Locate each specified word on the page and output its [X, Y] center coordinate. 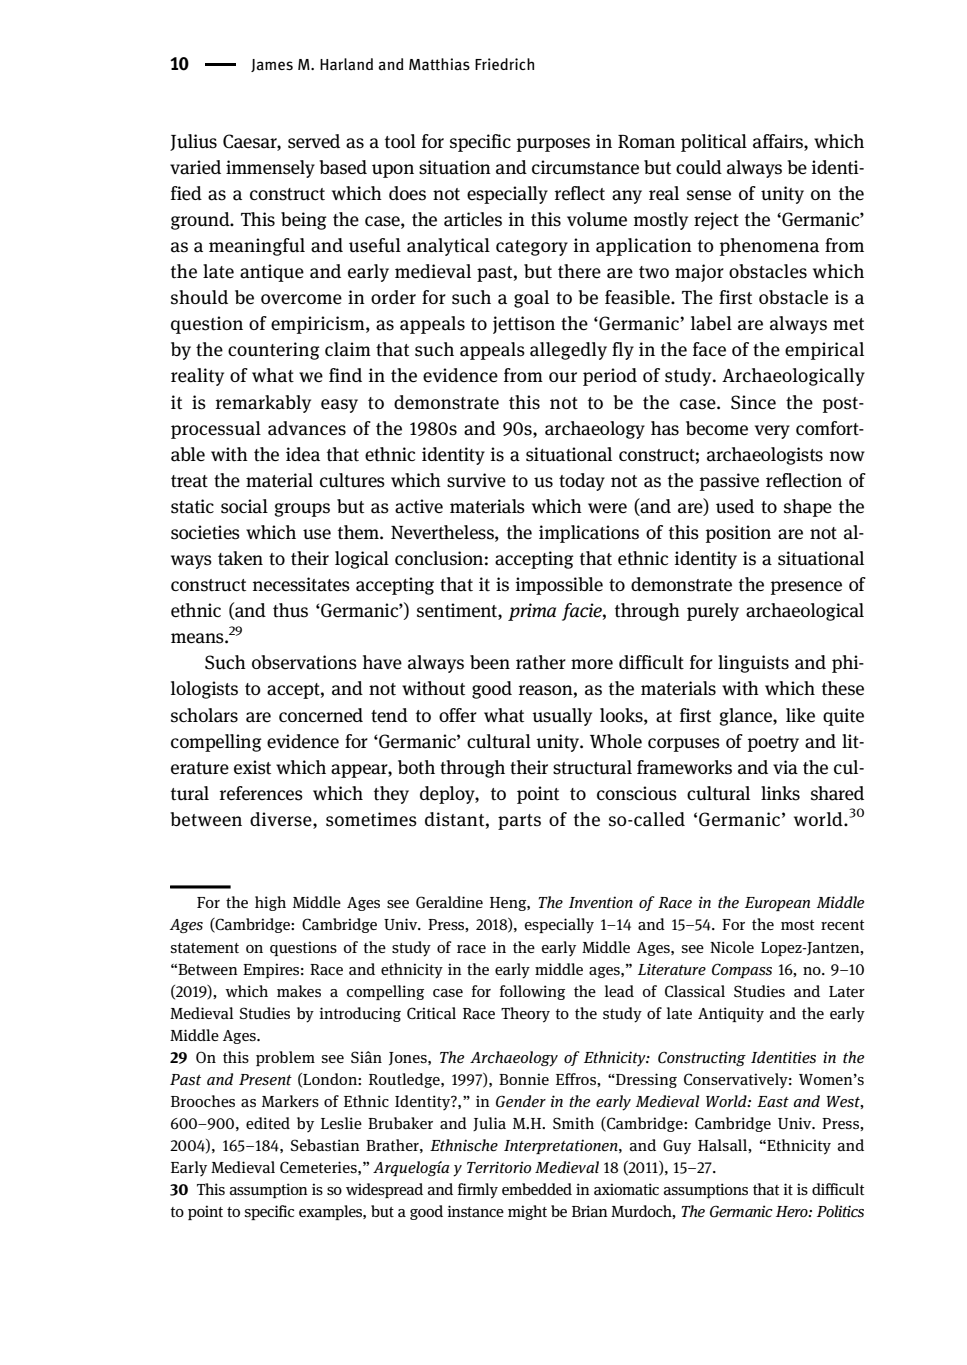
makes [299, 991]
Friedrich [504, 64]
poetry [773, 744]
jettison [524, 325]
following [532, 992]
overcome [301, 299]
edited [268, 1123]
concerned [321, 715]
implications [589, 534]
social [244, 506]
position [738, 534]
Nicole [732, 947]
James [272, 65]
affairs [779, 141]
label [711, 323]
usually [562, 717]
